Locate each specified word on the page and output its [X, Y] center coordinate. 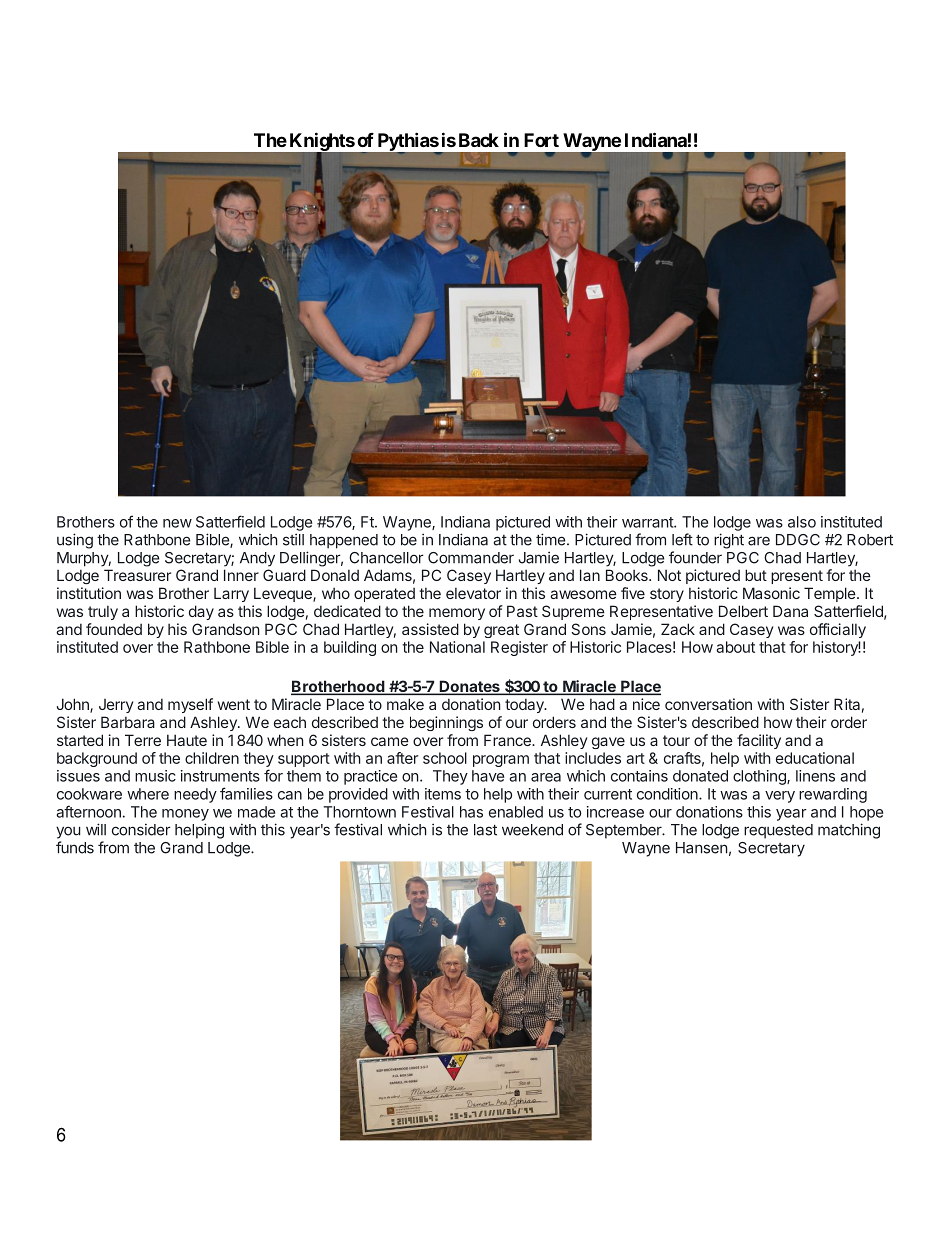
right [729, 541]
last [485, 830]
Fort [541, 140]
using [75, 541]
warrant [648, 522]
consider [141, 829]
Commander [471, 558]
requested [778, 831]
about [735, 647]
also [802, 522]
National [457, 647]
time [552, 539]
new [177, 523]
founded [114, 629]
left [682, 539]
